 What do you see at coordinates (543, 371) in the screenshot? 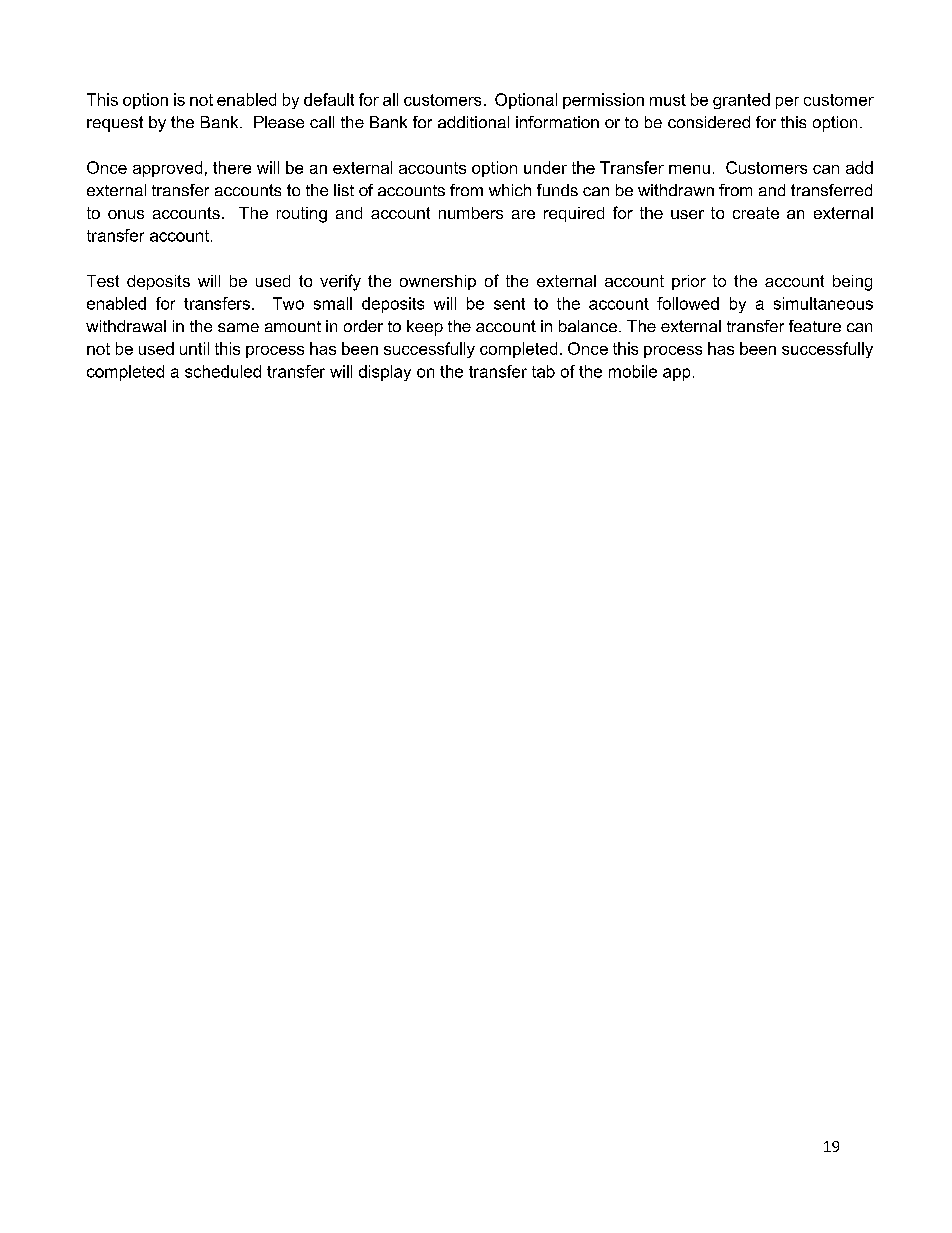
I see `tab` at bounding box center [543, 371].
